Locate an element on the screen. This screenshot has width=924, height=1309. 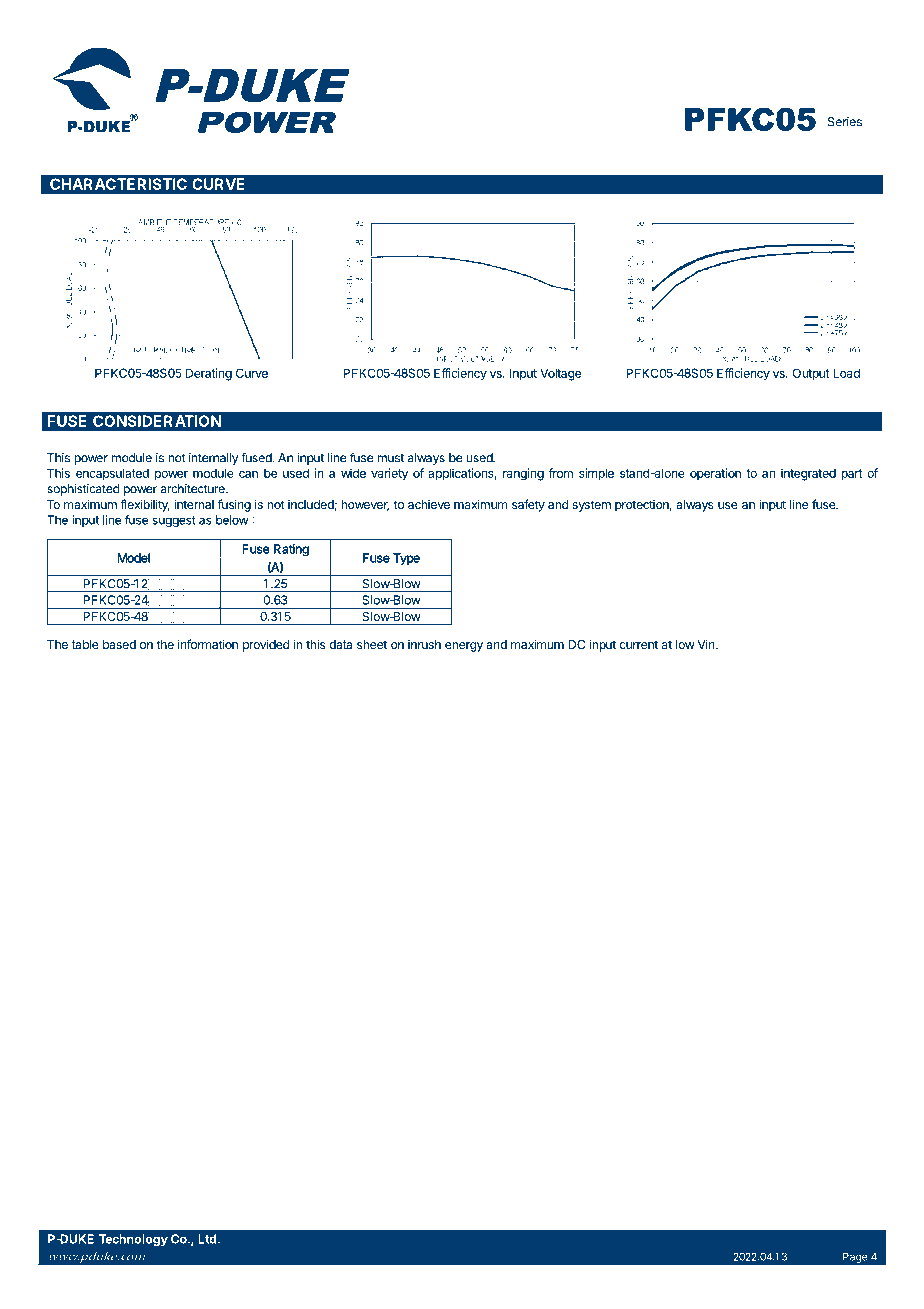
inrush is located at coordinates (424, 644).
